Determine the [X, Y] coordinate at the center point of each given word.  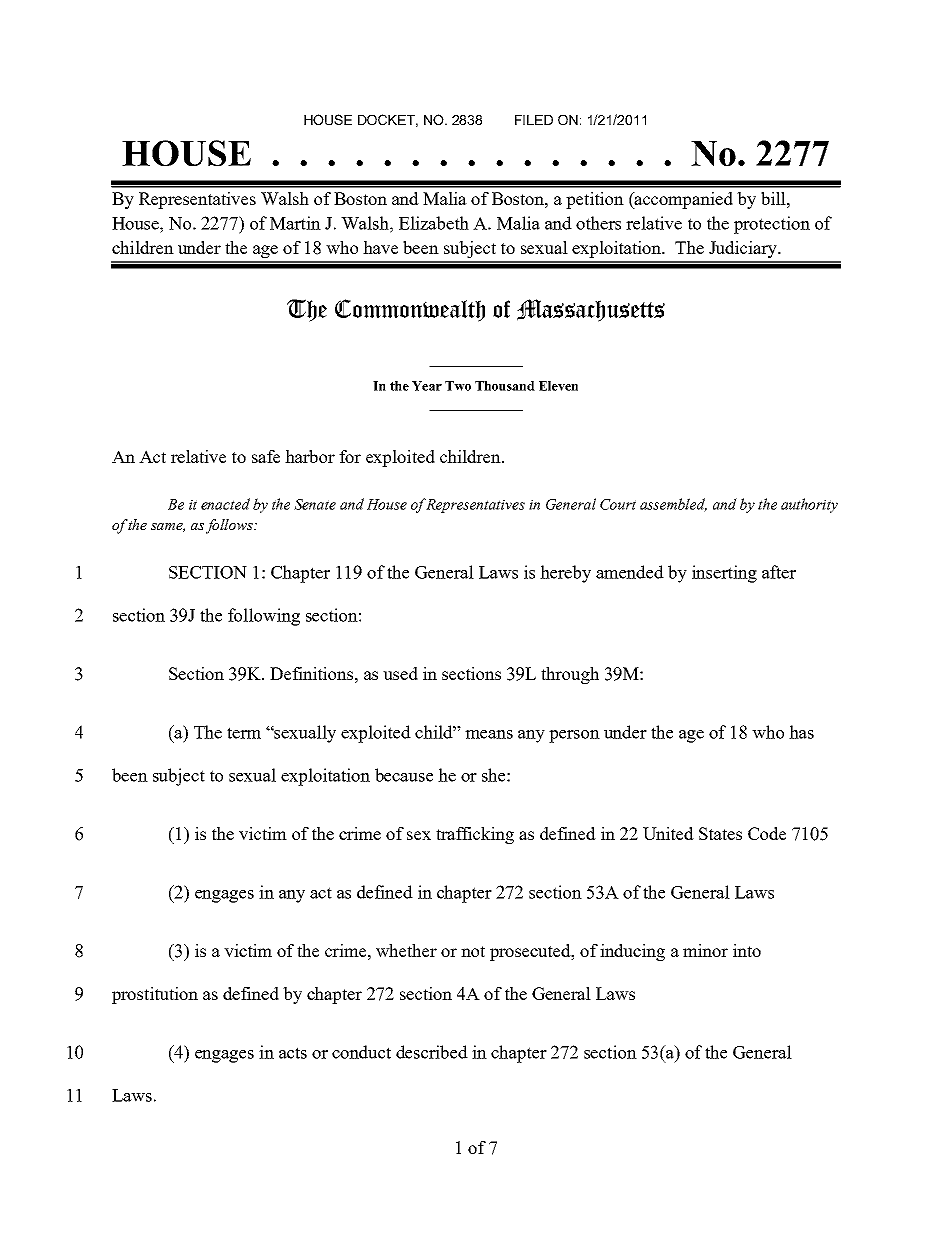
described [432, 1052]
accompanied [683, 200]
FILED [534, 120]
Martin [295, 223]
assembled [673, 505]
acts [293, 1053]
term [244, 733]
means [489, 734]
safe [266, 456]
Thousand [505, 386]
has [801, 732]
